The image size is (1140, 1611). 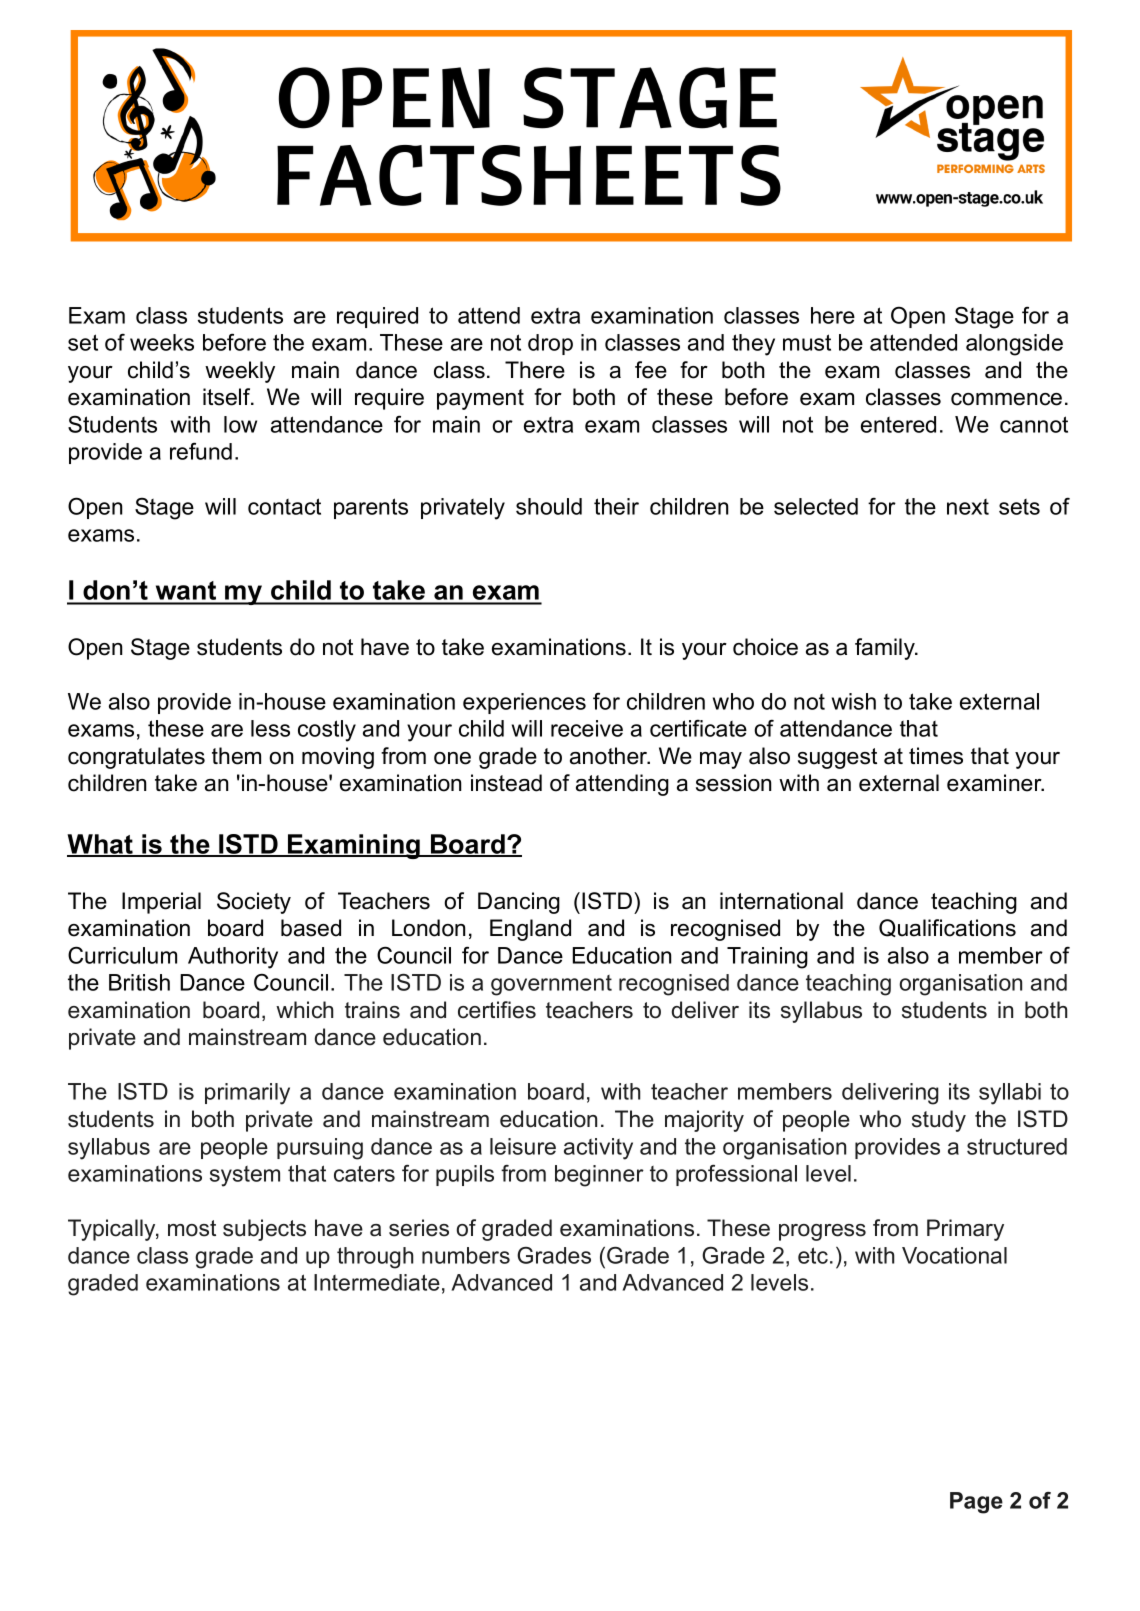 I want to click on them, so click(x=236, y=756).
